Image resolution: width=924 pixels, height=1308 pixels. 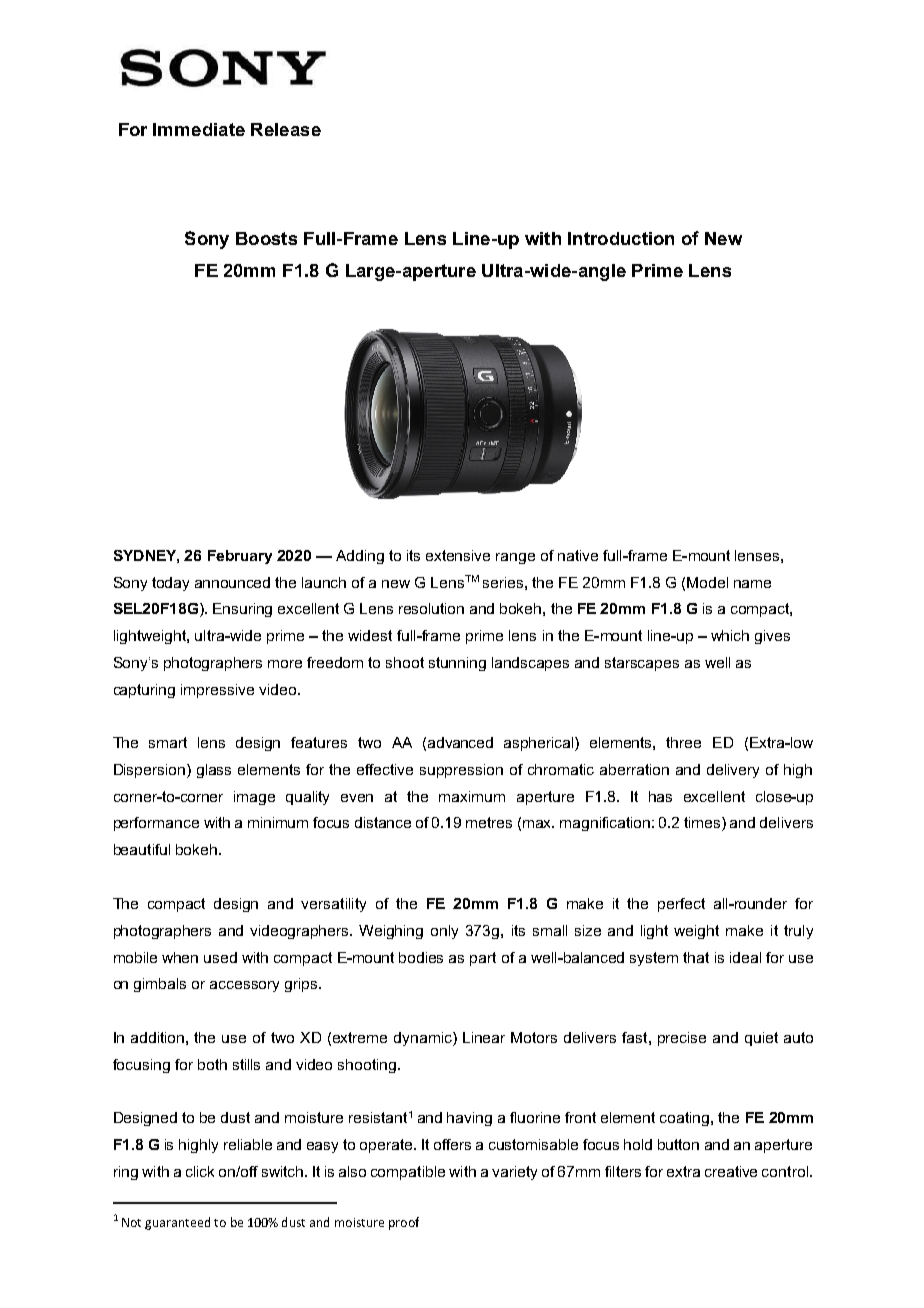 What do you see at coordinates (707, 582) in the document?
I see `Model` at bounding box center [707, 582].
